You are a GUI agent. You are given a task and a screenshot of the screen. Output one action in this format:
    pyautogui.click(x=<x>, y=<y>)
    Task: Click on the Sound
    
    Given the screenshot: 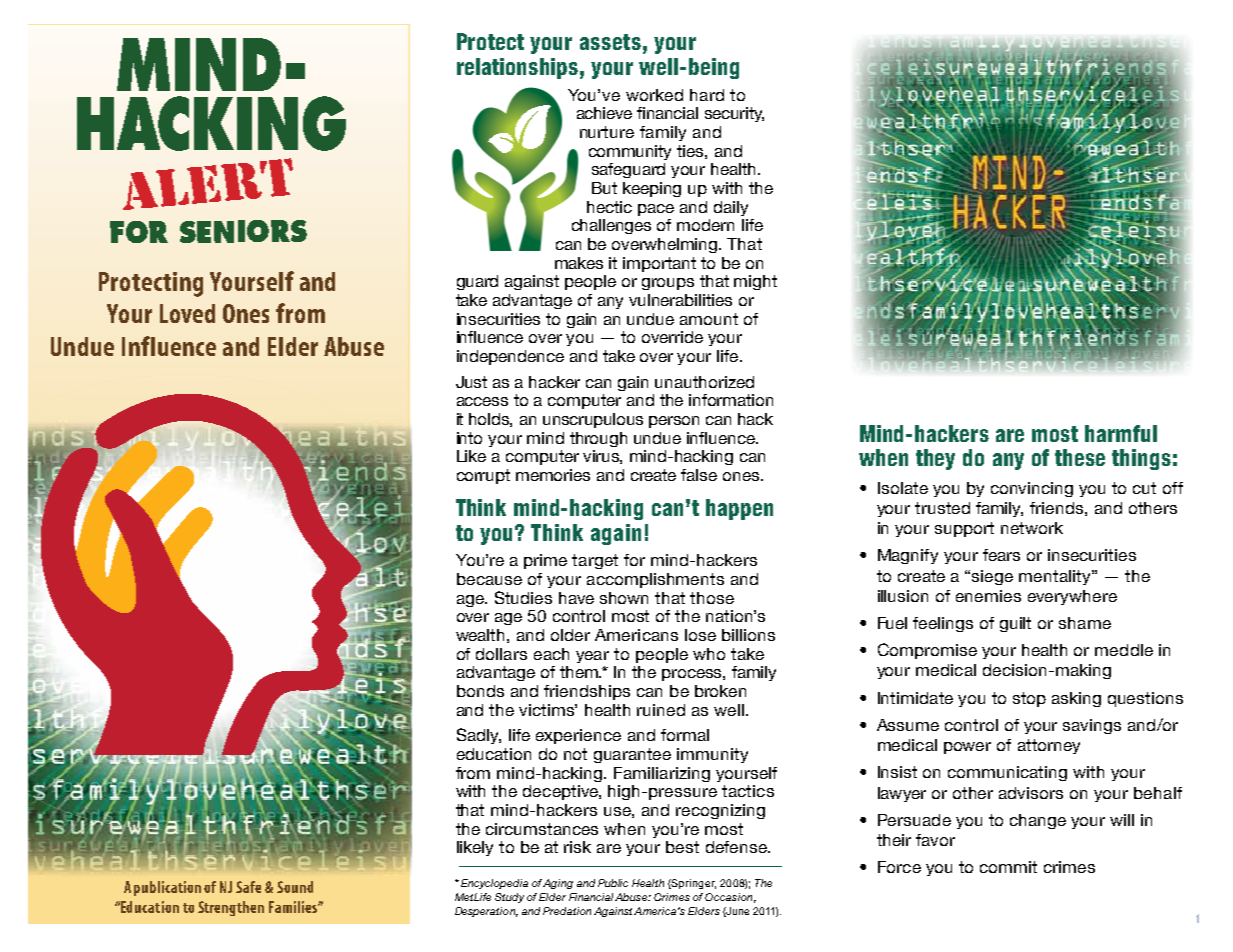 What is the action you would take?
    pyautogui.click(x=295, y=887)
